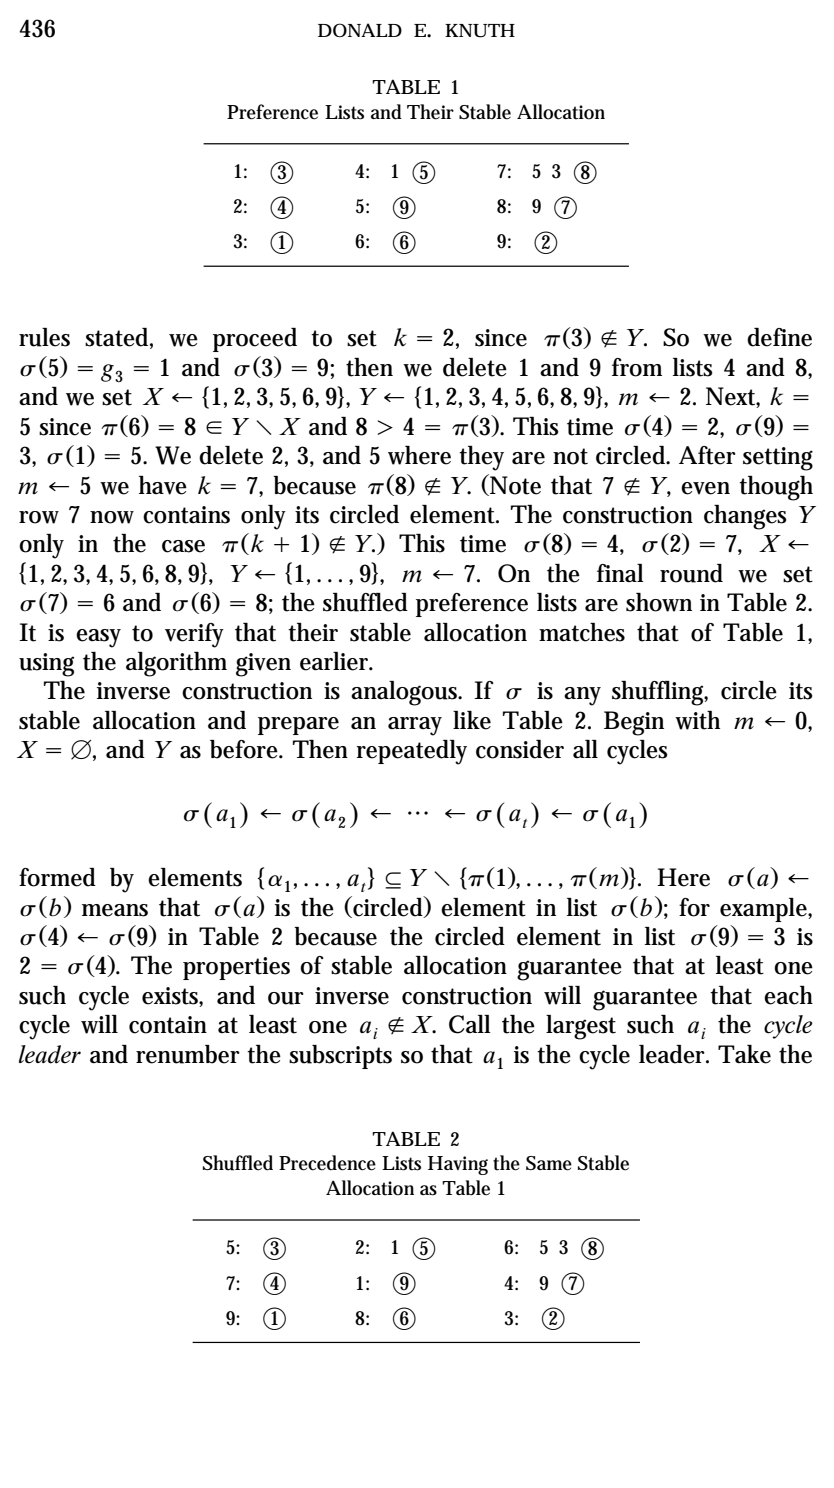 Image resolution: width=834 pixels, height=1488 pixels. Describe the element at coordinates (480, 31) in the screenshot. I see `KNUTH` at that location.
